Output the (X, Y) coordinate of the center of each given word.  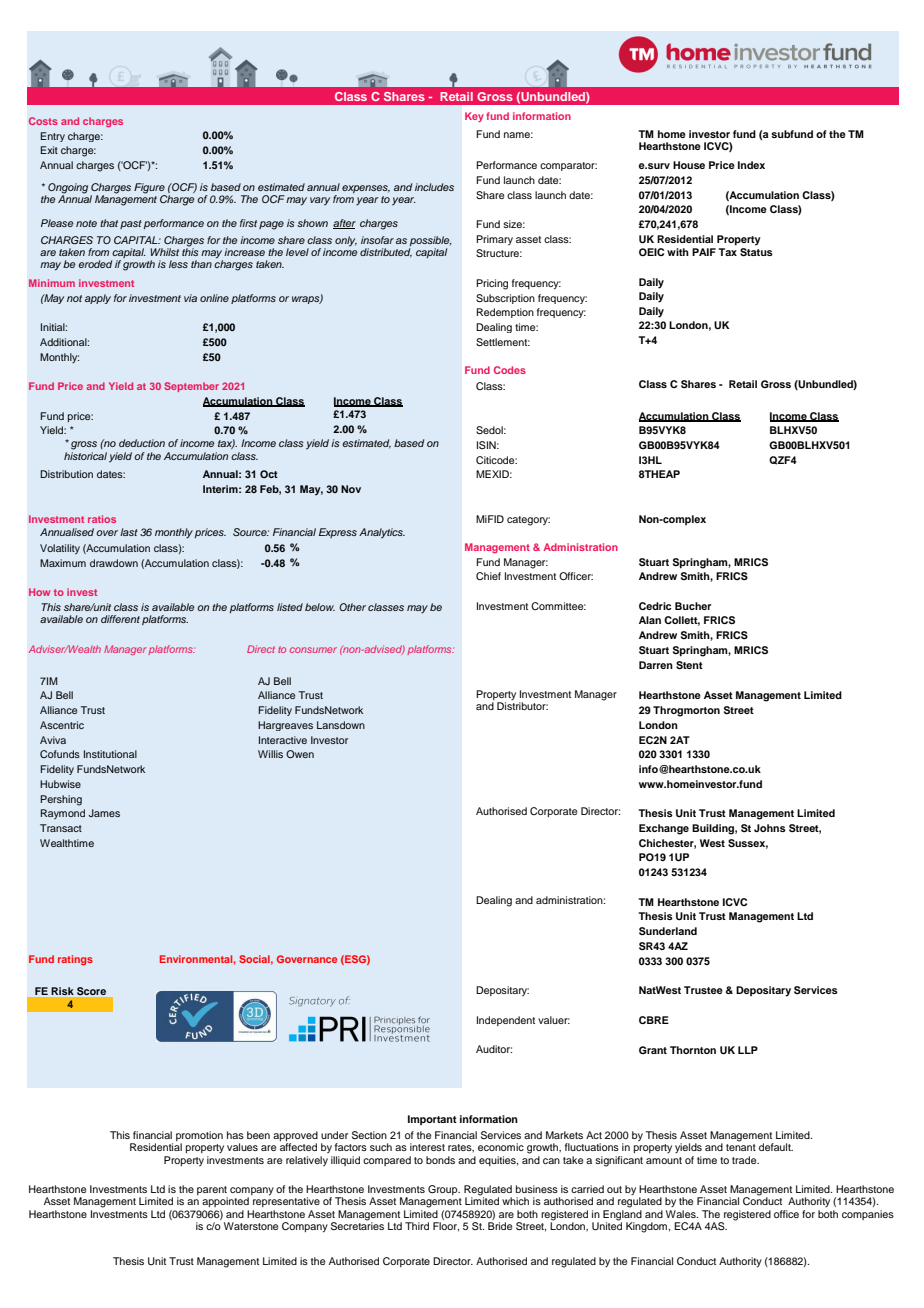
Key (474, 117)
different (120, 619)
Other (352, 607)
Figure (150, 189)
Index (751, 165)
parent (212, 1192)
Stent (689, 665)
